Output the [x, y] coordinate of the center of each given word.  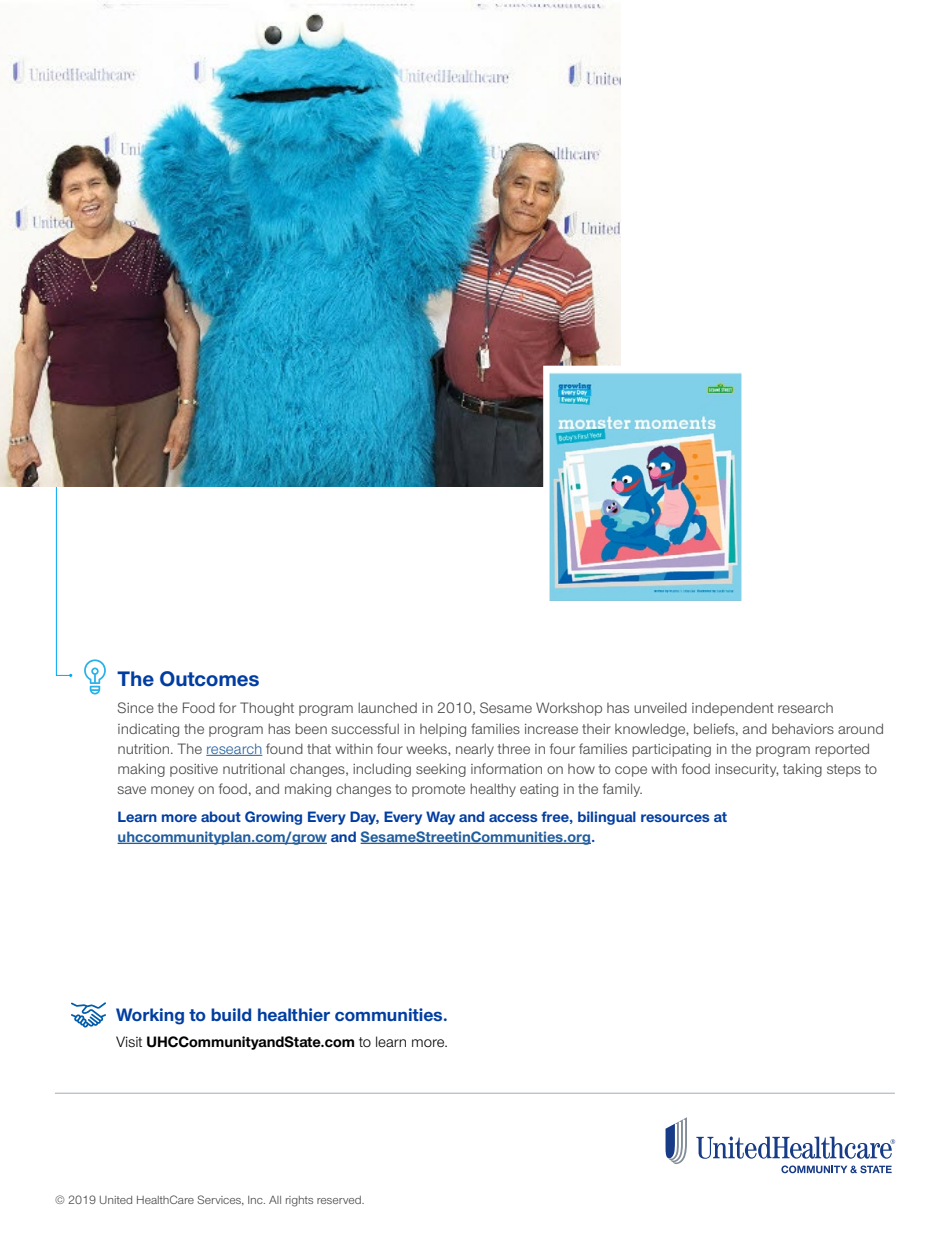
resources [675, 818]
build [231, 1014]
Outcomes [209, 679]
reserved [340, 1200]
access [513, 818]
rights [299, 1201]
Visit [129, 1041]
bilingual [607, 818]
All [275, 1200]
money [172, 791]
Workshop [569, 709]
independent [733, 709]
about [221, 816]
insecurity [747, 770]
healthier [294, 1014]
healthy [493, 790]
